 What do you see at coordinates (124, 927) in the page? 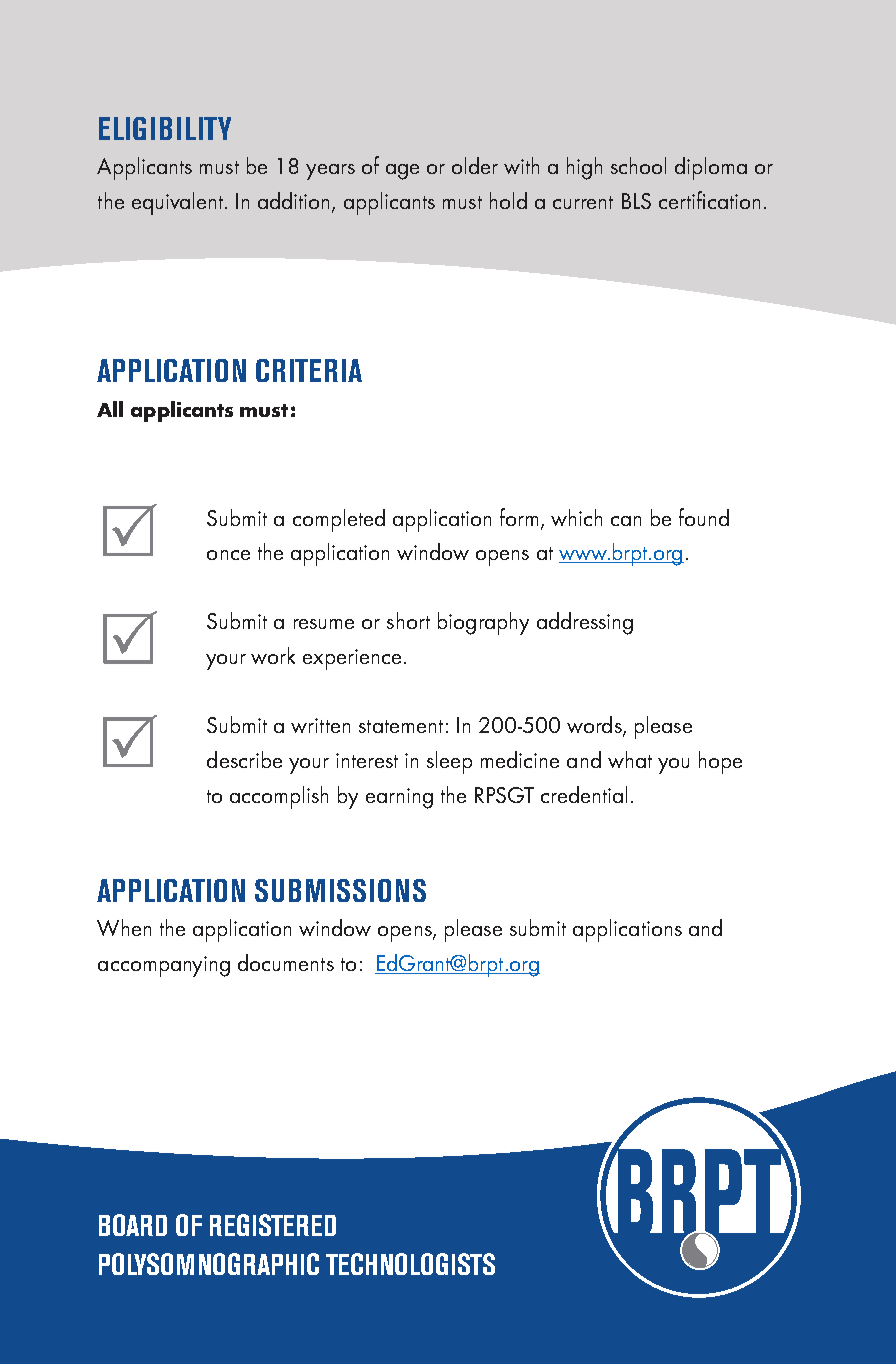
I see `When` at bounding box center [124, 927].
